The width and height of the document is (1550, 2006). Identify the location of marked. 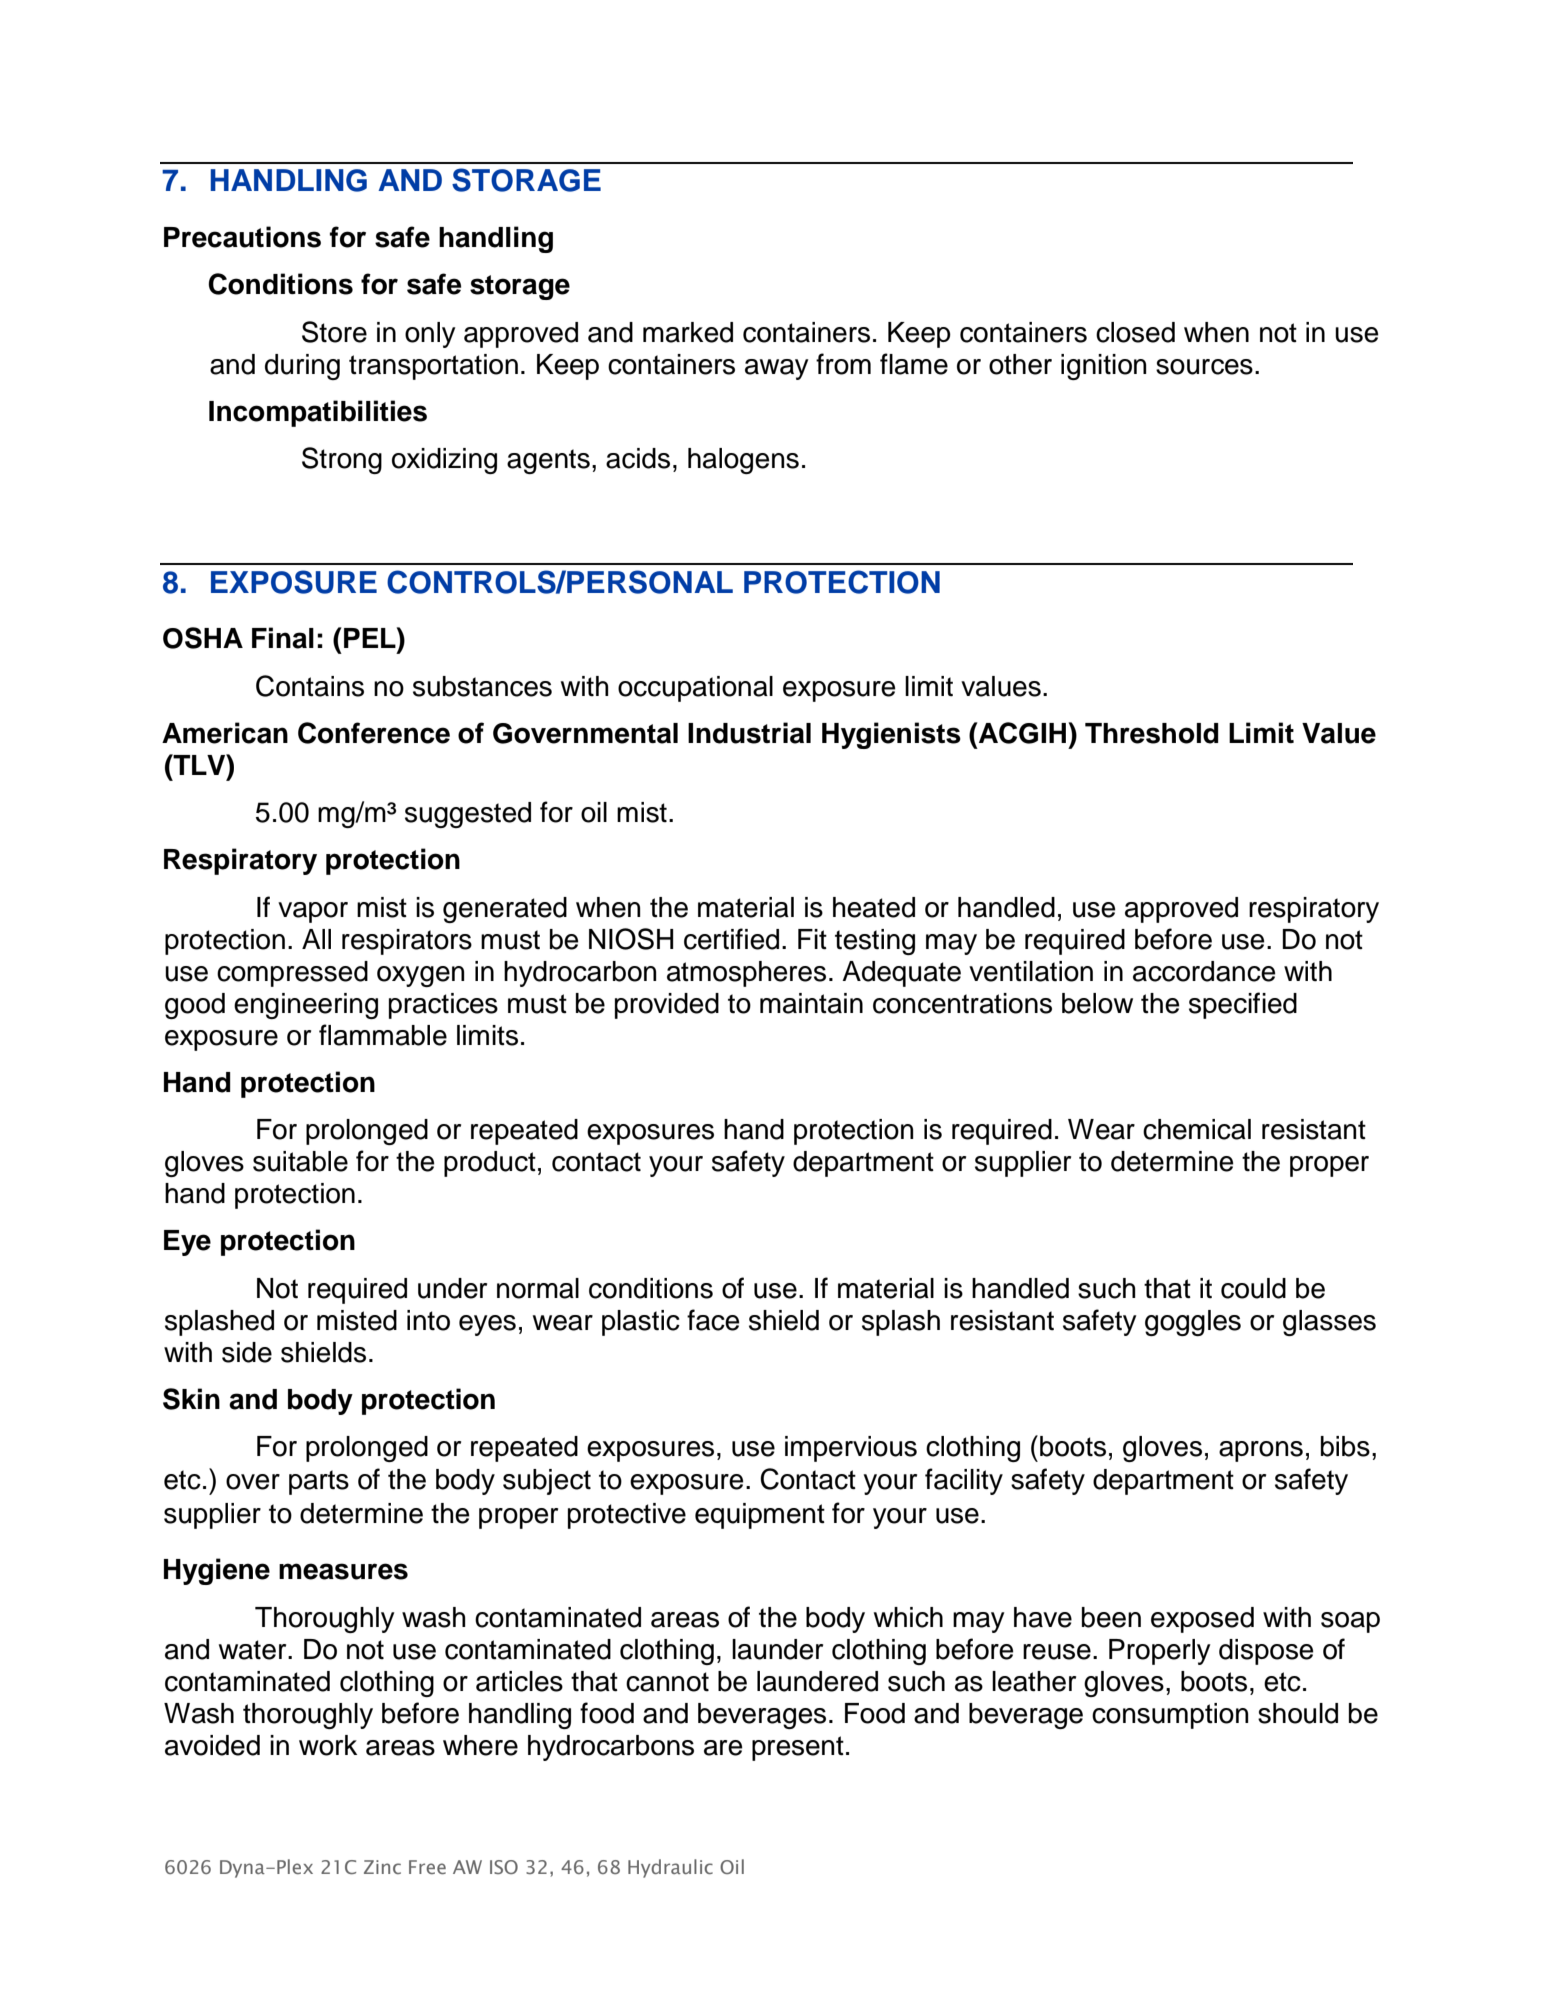
(688, 332).
